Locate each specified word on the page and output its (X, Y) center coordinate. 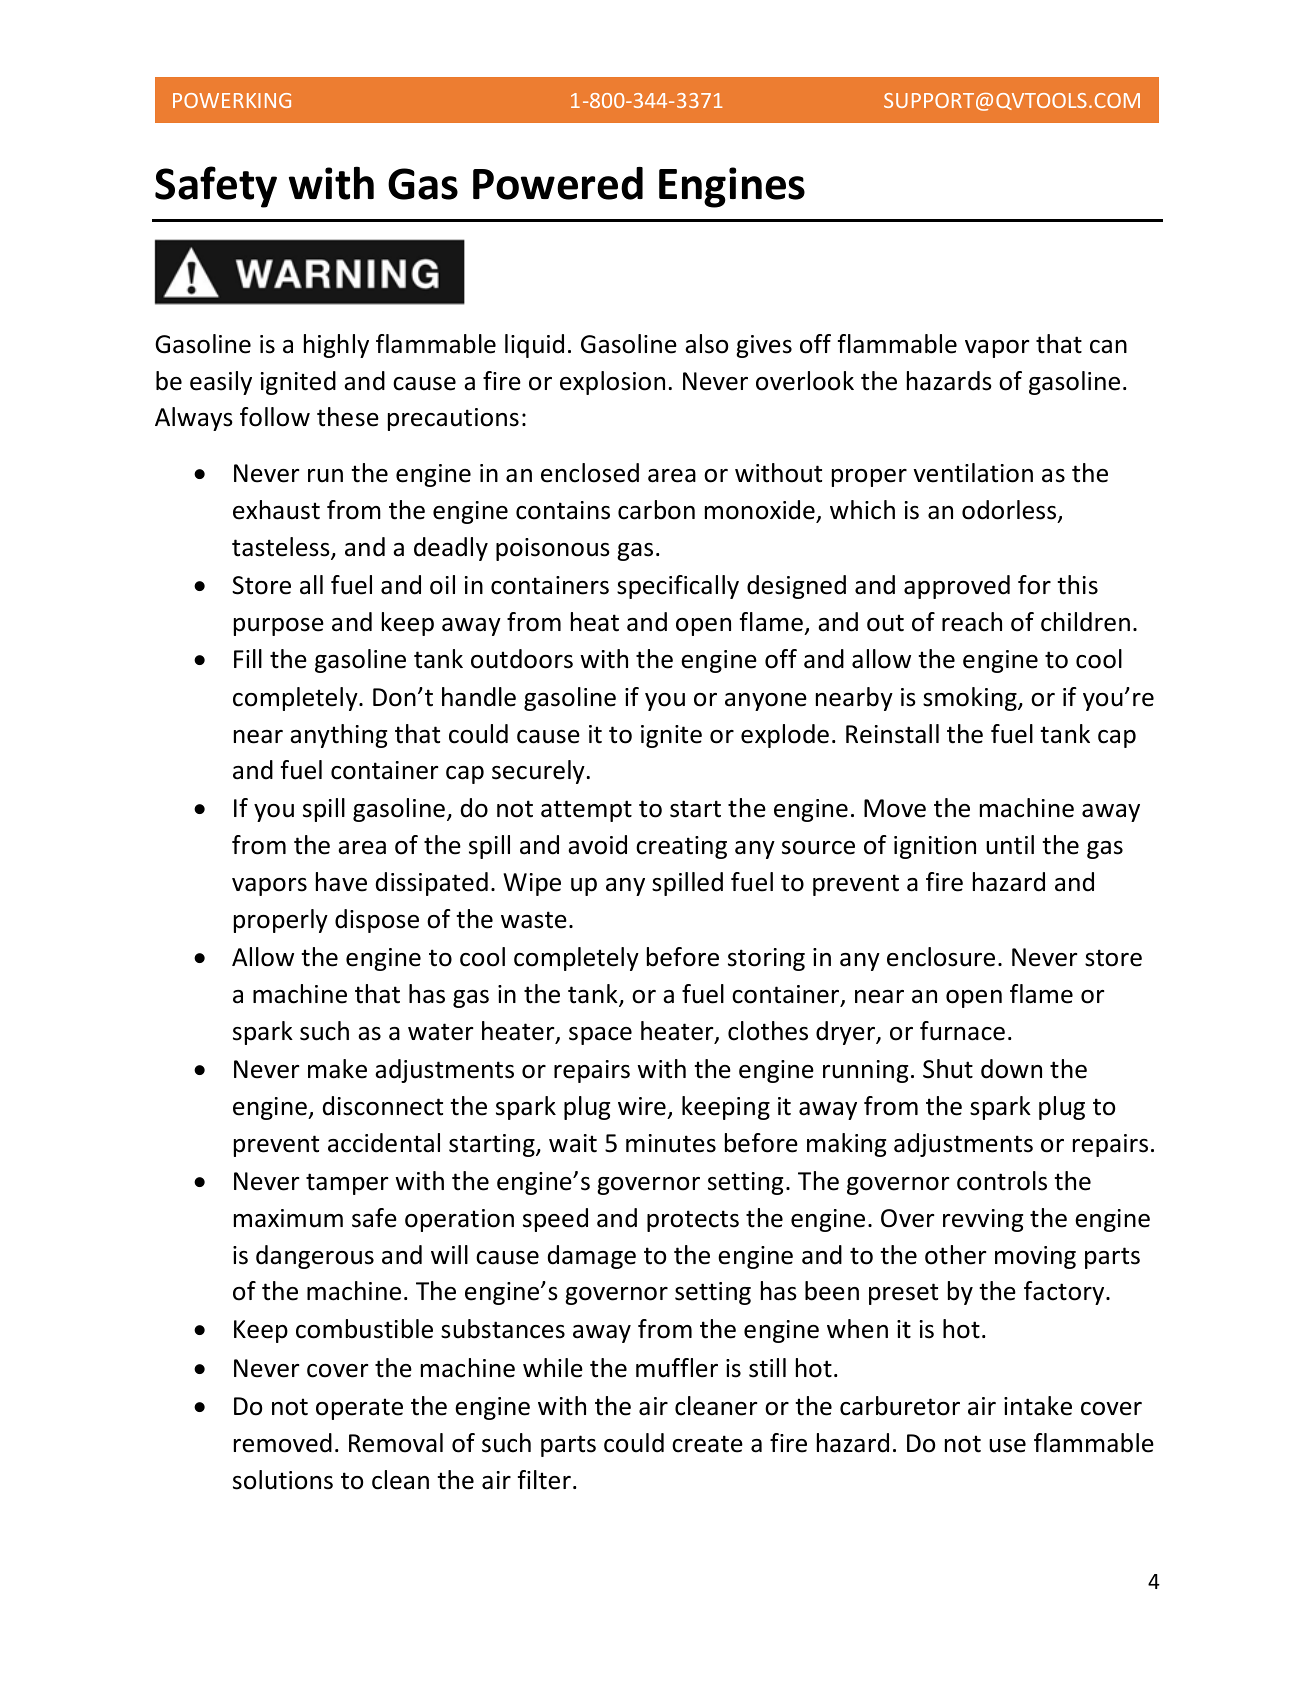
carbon (656, 510)
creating (681, 847)
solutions (283, 1480)
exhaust (276, 510)
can (1108, 347)
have (341, 882)
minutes (671, 1143)
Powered (558, 183)
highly (336, 346)
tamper (347, 1184)
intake (1038, 1406)
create (707, 1444)
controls (1002, 1181)
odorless (1010, 511)
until (1010, 845)
